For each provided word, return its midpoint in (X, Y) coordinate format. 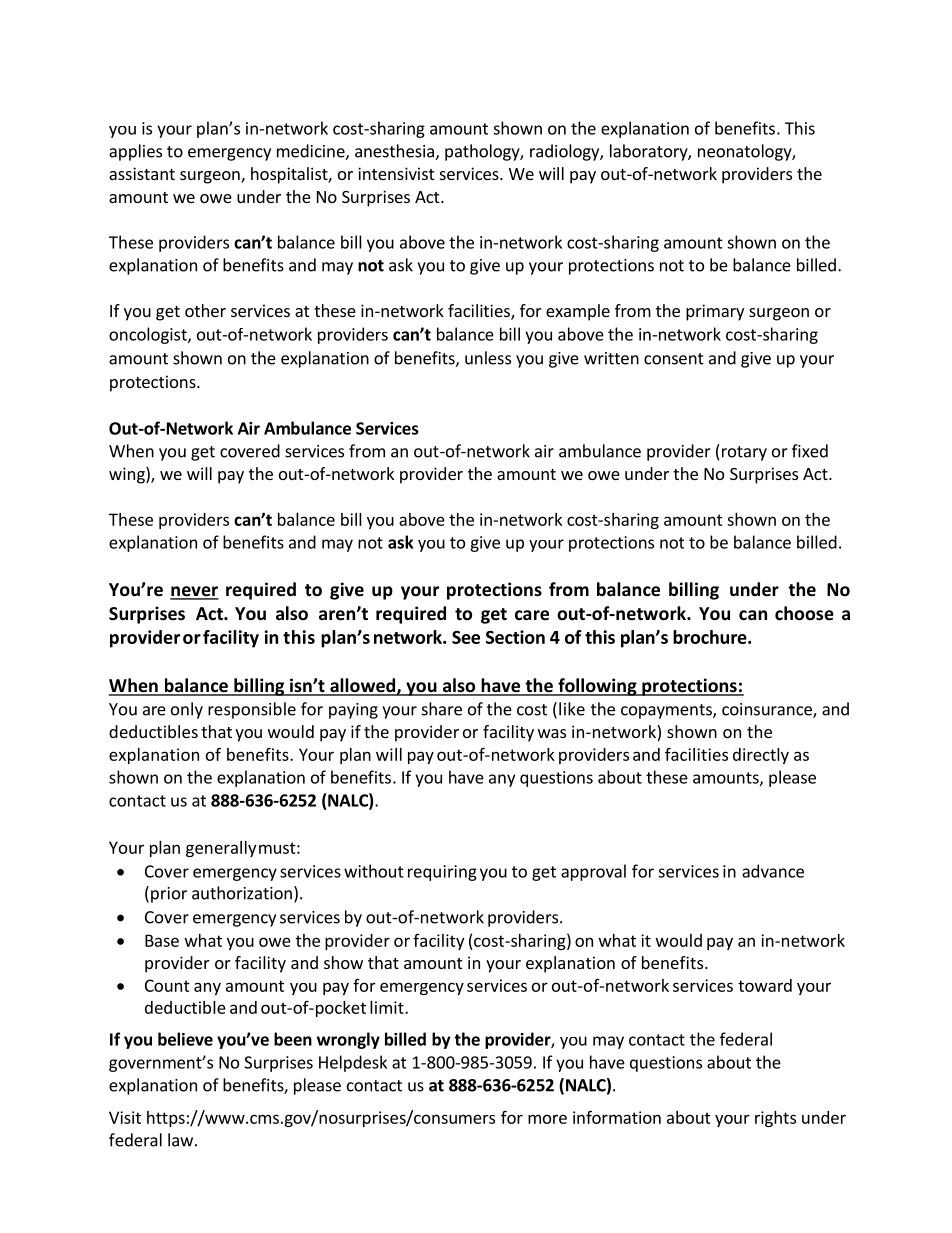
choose (804, 613)
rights (775, 1119)
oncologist (149, 335)
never (194, 592)
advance (773, 871)
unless (488, 358)
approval (593, 872)
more (547, 1119)
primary (715, 312)
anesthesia (395, 152)
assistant (142, 173)
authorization (242, 893)
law (180, 1140)
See (466, 637)
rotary (743, 452)
